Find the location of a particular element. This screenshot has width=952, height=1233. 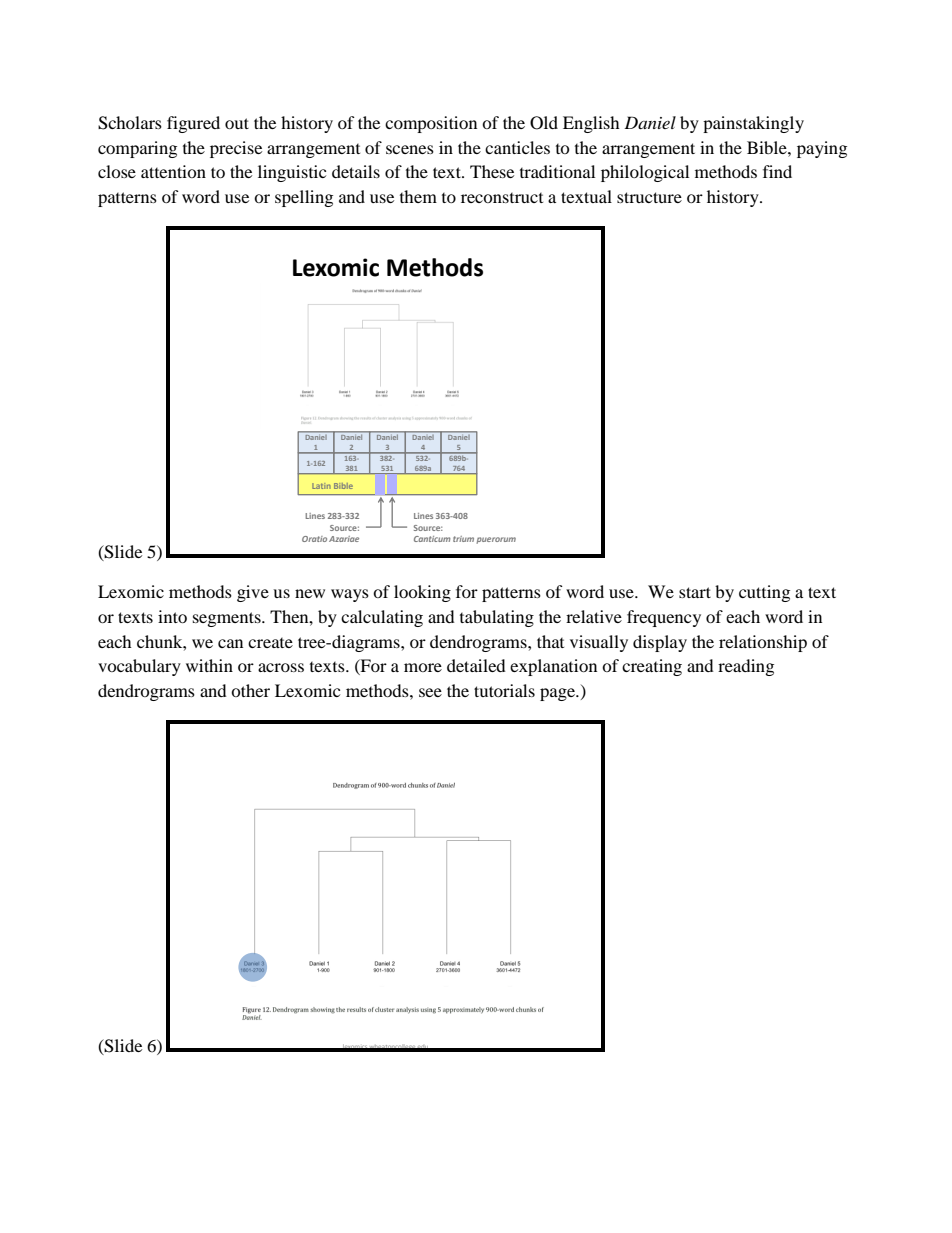

composition is located at coordinates (431, 124).
